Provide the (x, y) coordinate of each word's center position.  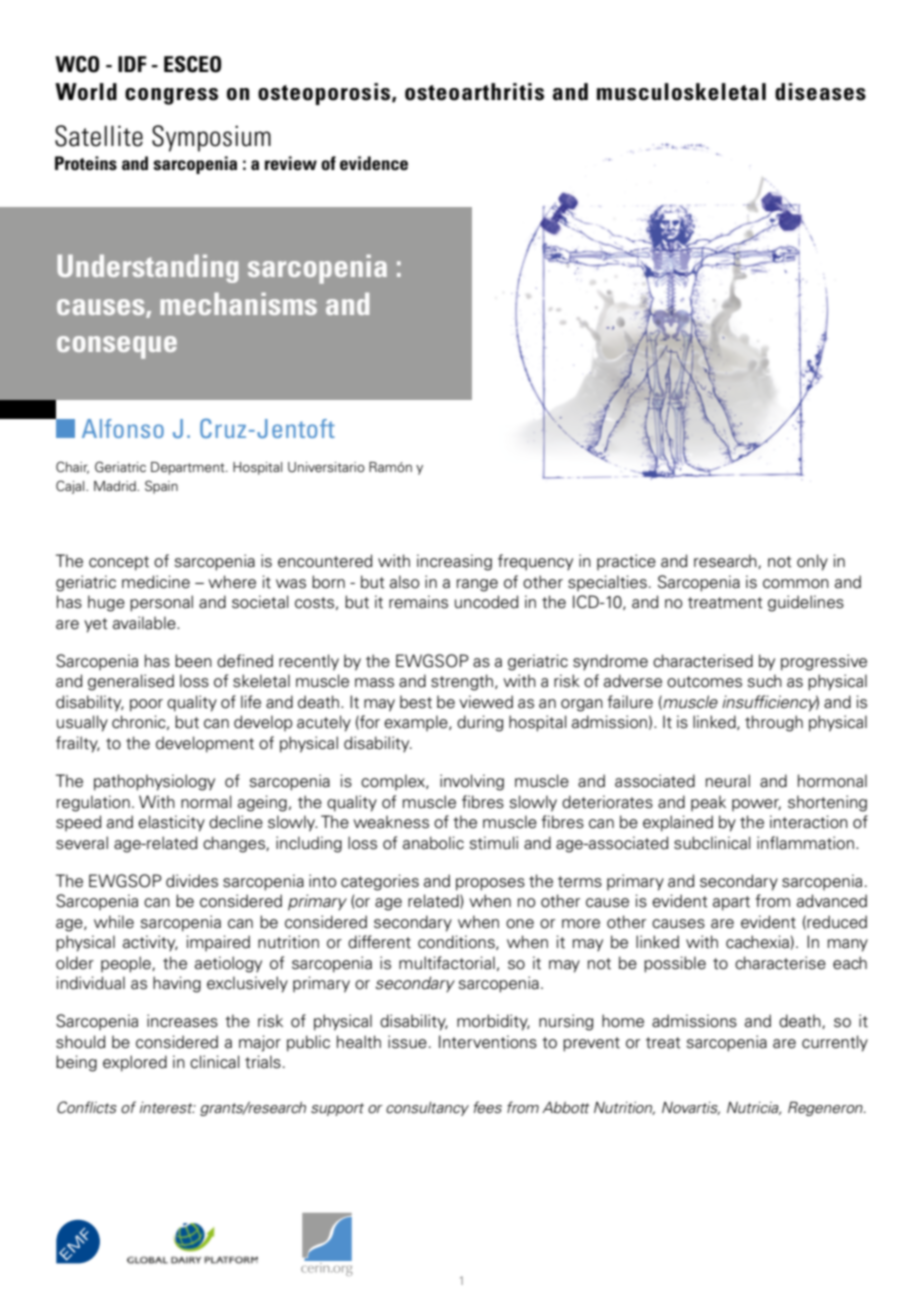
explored (135, 1063)
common (796, 584)
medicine (156, 582)
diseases (820, 92)
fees (488, 1107)
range (477, 585)
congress (171, 96)
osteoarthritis (474, 92)
